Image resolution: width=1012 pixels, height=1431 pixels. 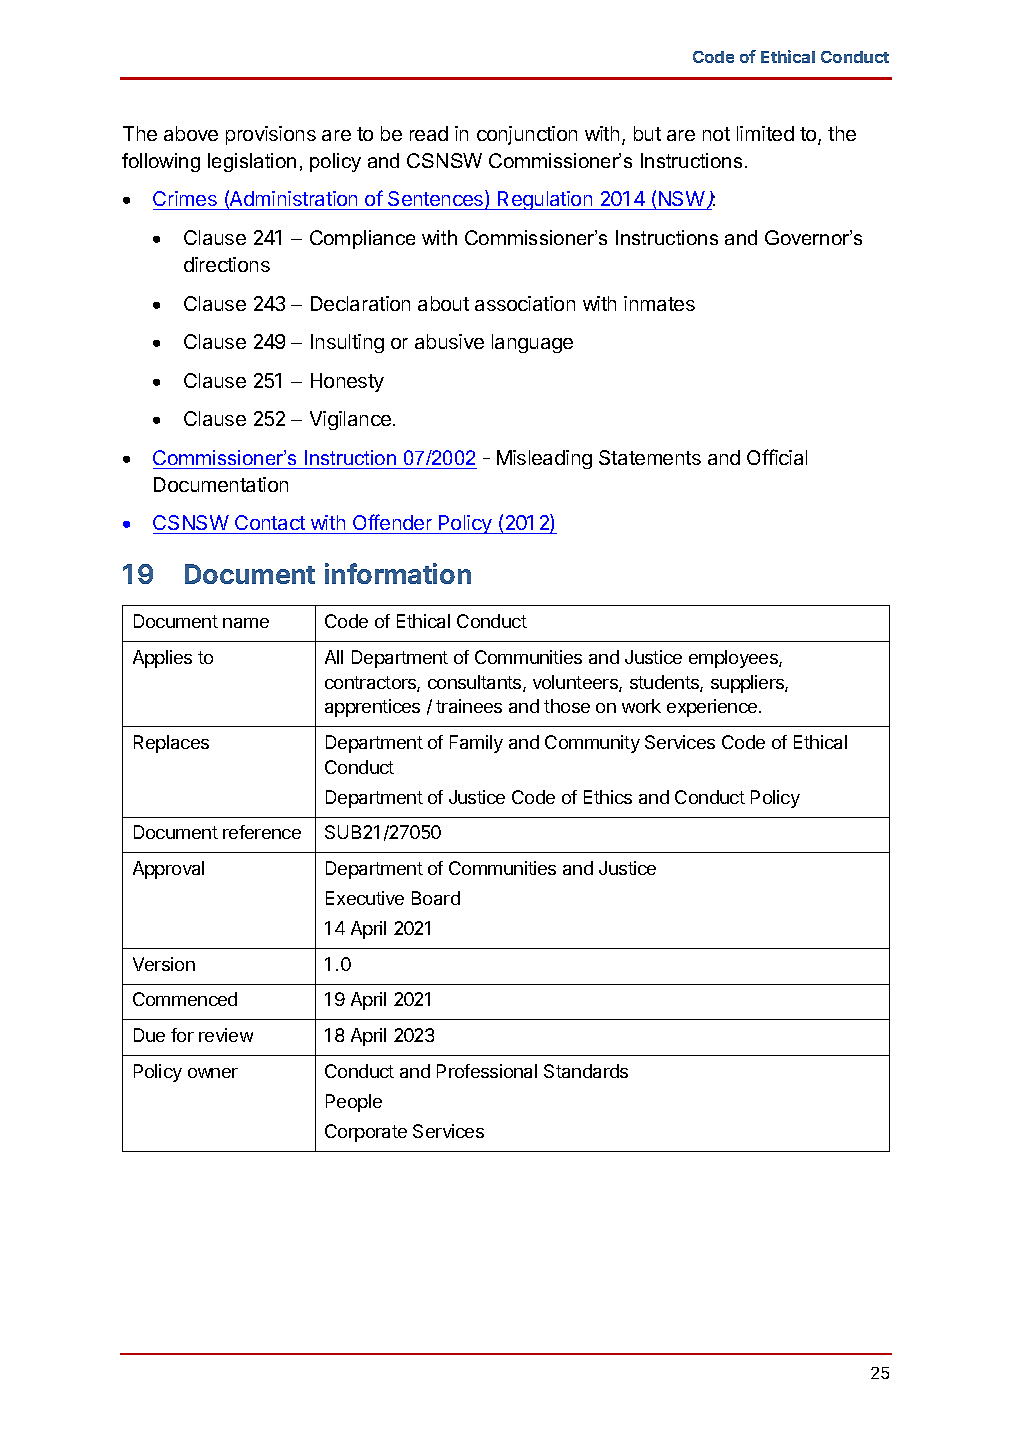 What do you see at coordinates (586, 1071) in the page?
I see `Standards` at bounding box center [586, 1071].
